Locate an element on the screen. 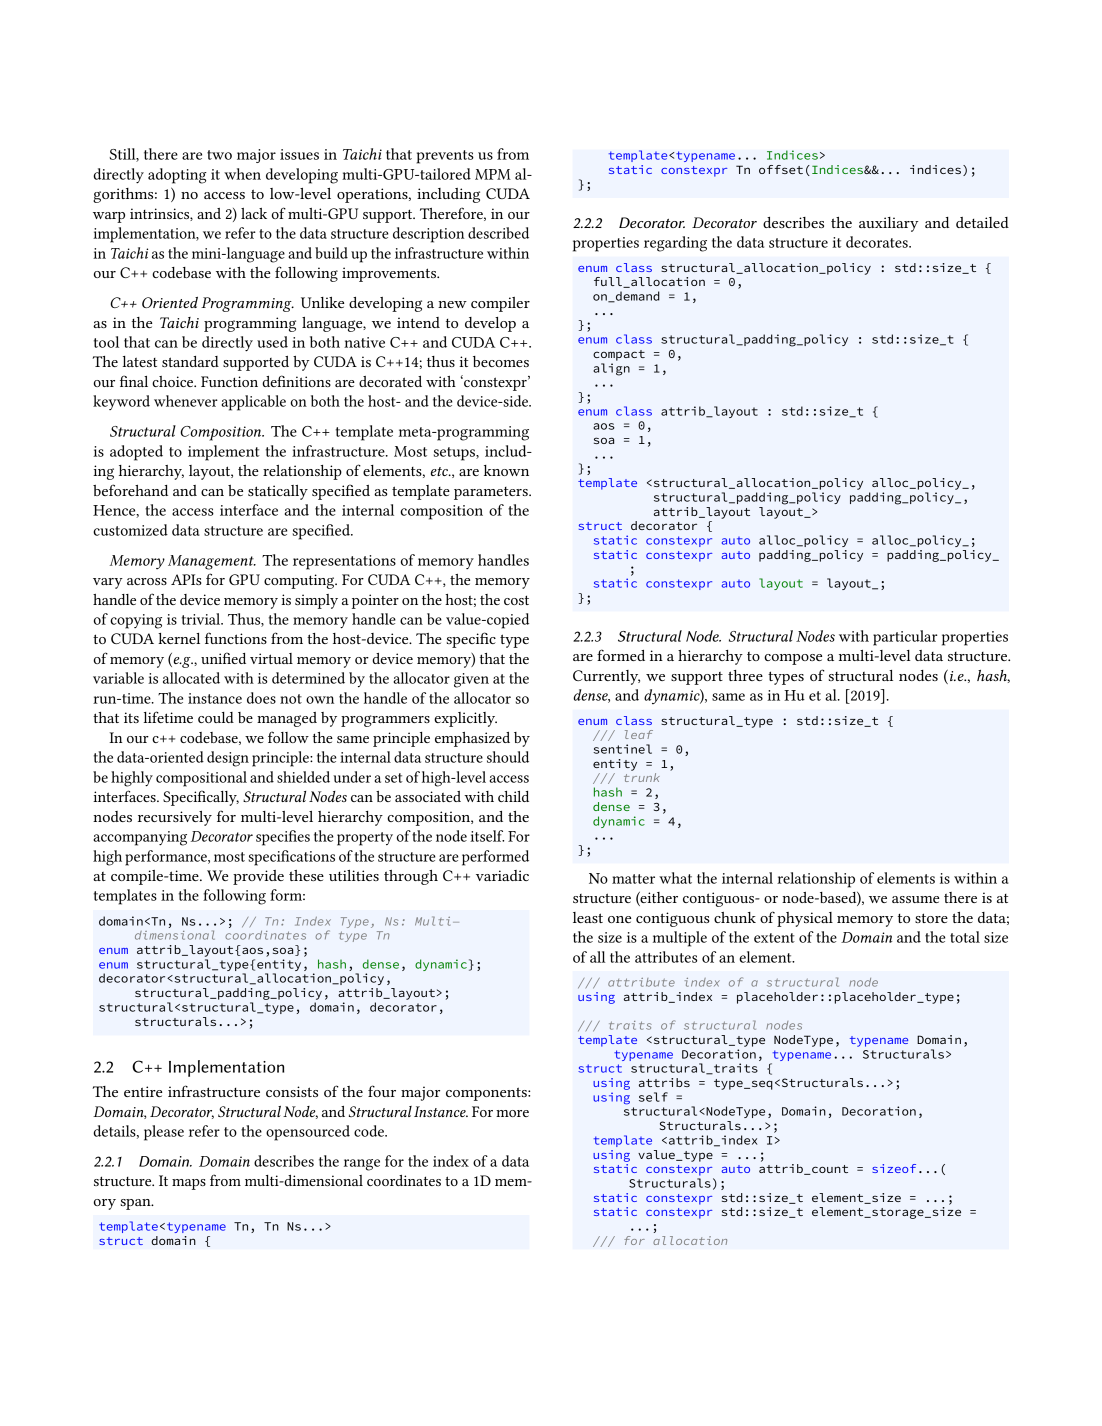  maps is located at coordinates (189, 1184).
